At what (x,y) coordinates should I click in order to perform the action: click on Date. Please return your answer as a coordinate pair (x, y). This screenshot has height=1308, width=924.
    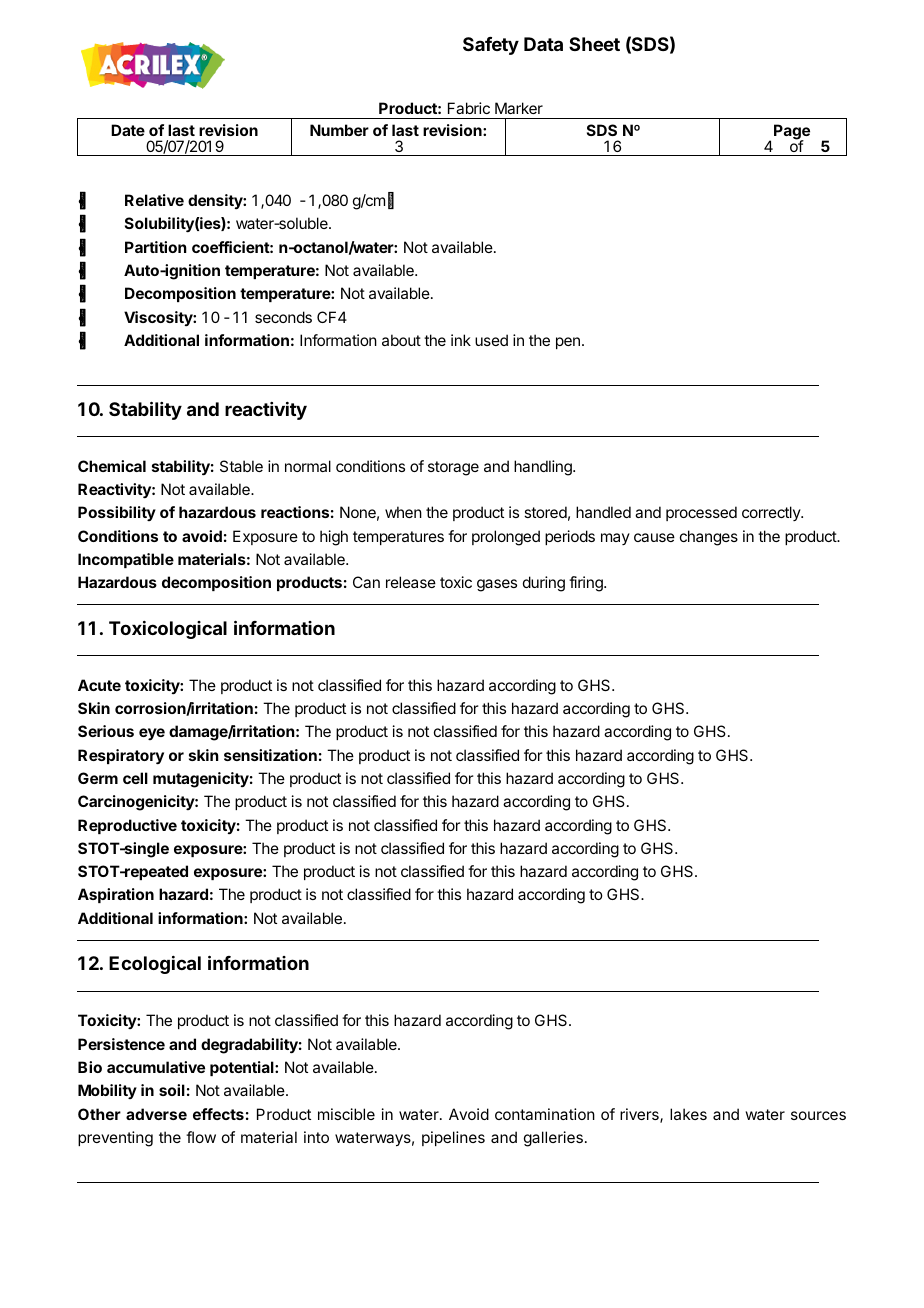
    Looking at the image, I should click on (128, 130).
